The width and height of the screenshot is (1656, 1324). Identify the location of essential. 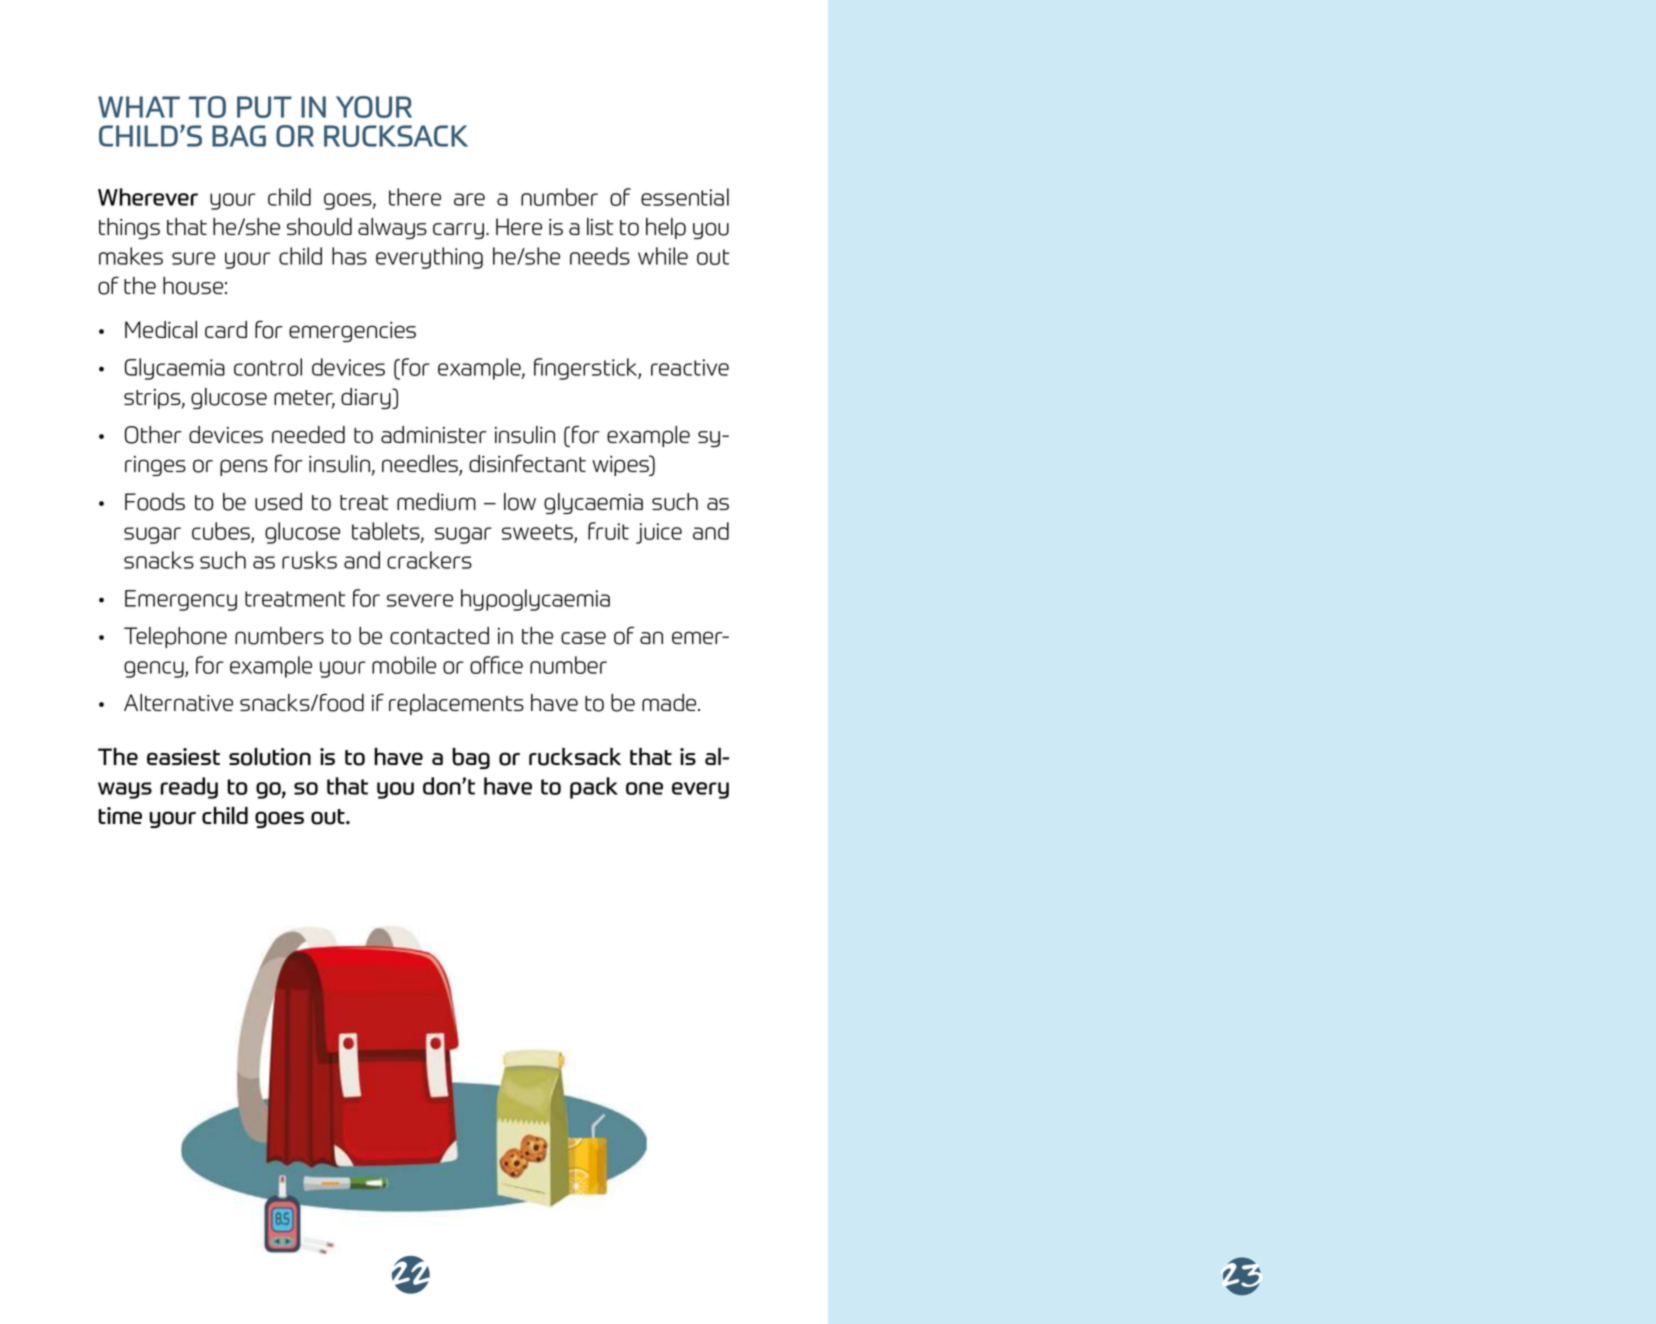
(685, 197).
